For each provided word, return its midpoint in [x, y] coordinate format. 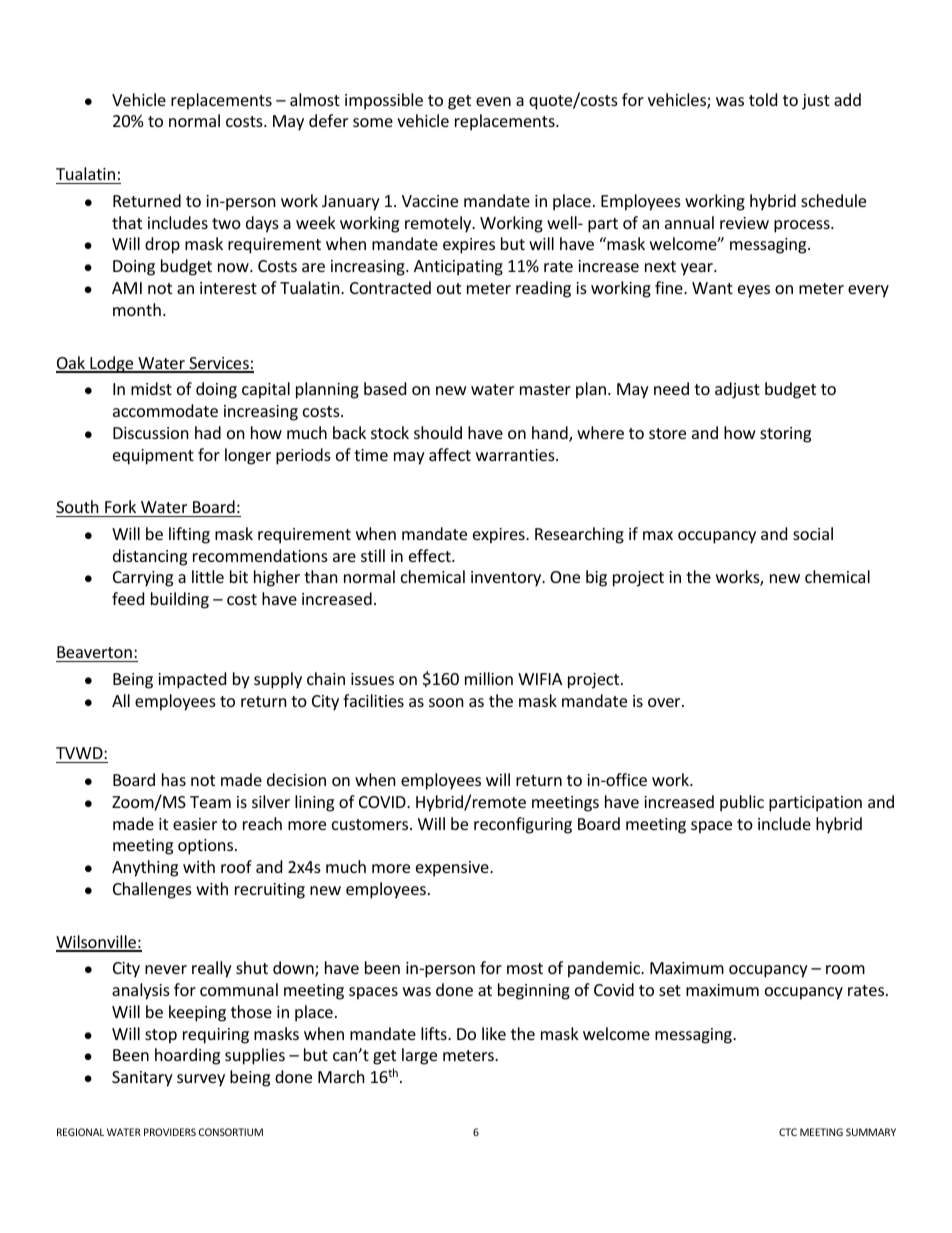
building [180, 600]
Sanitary [142, 1079]
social [813, 533]
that [127, 222]
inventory [507, 579]
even [493, 101]
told [763, 99]
